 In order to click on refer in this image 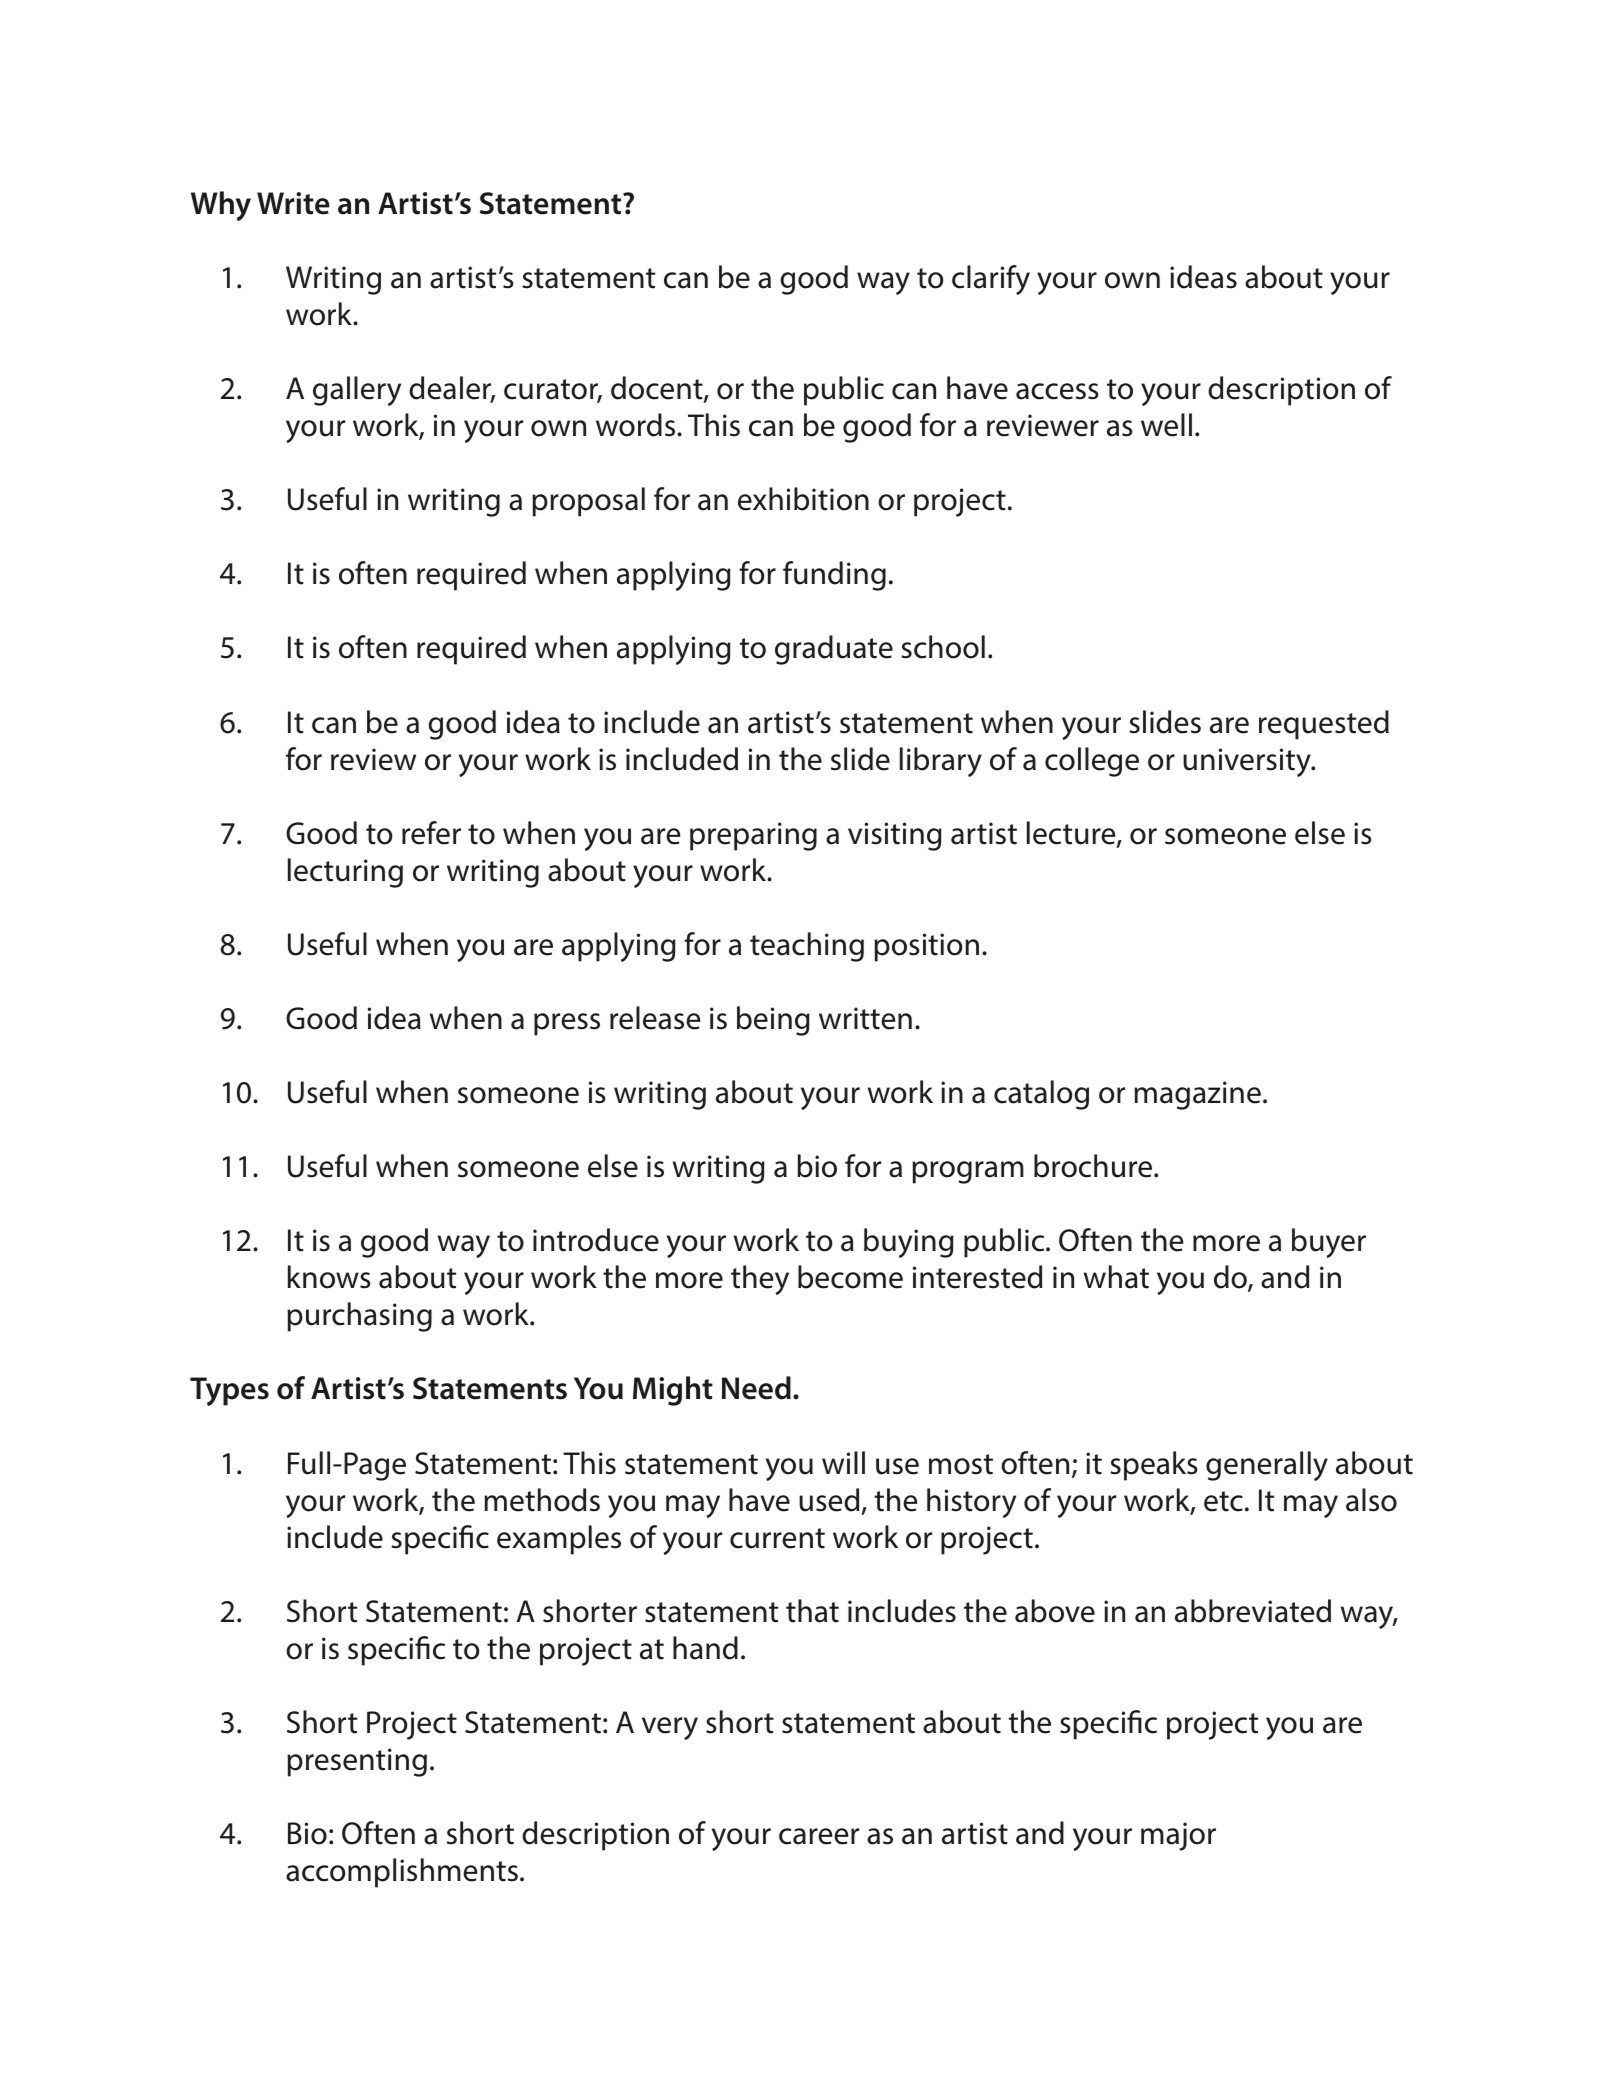, I will do `click(431, 833)`.
